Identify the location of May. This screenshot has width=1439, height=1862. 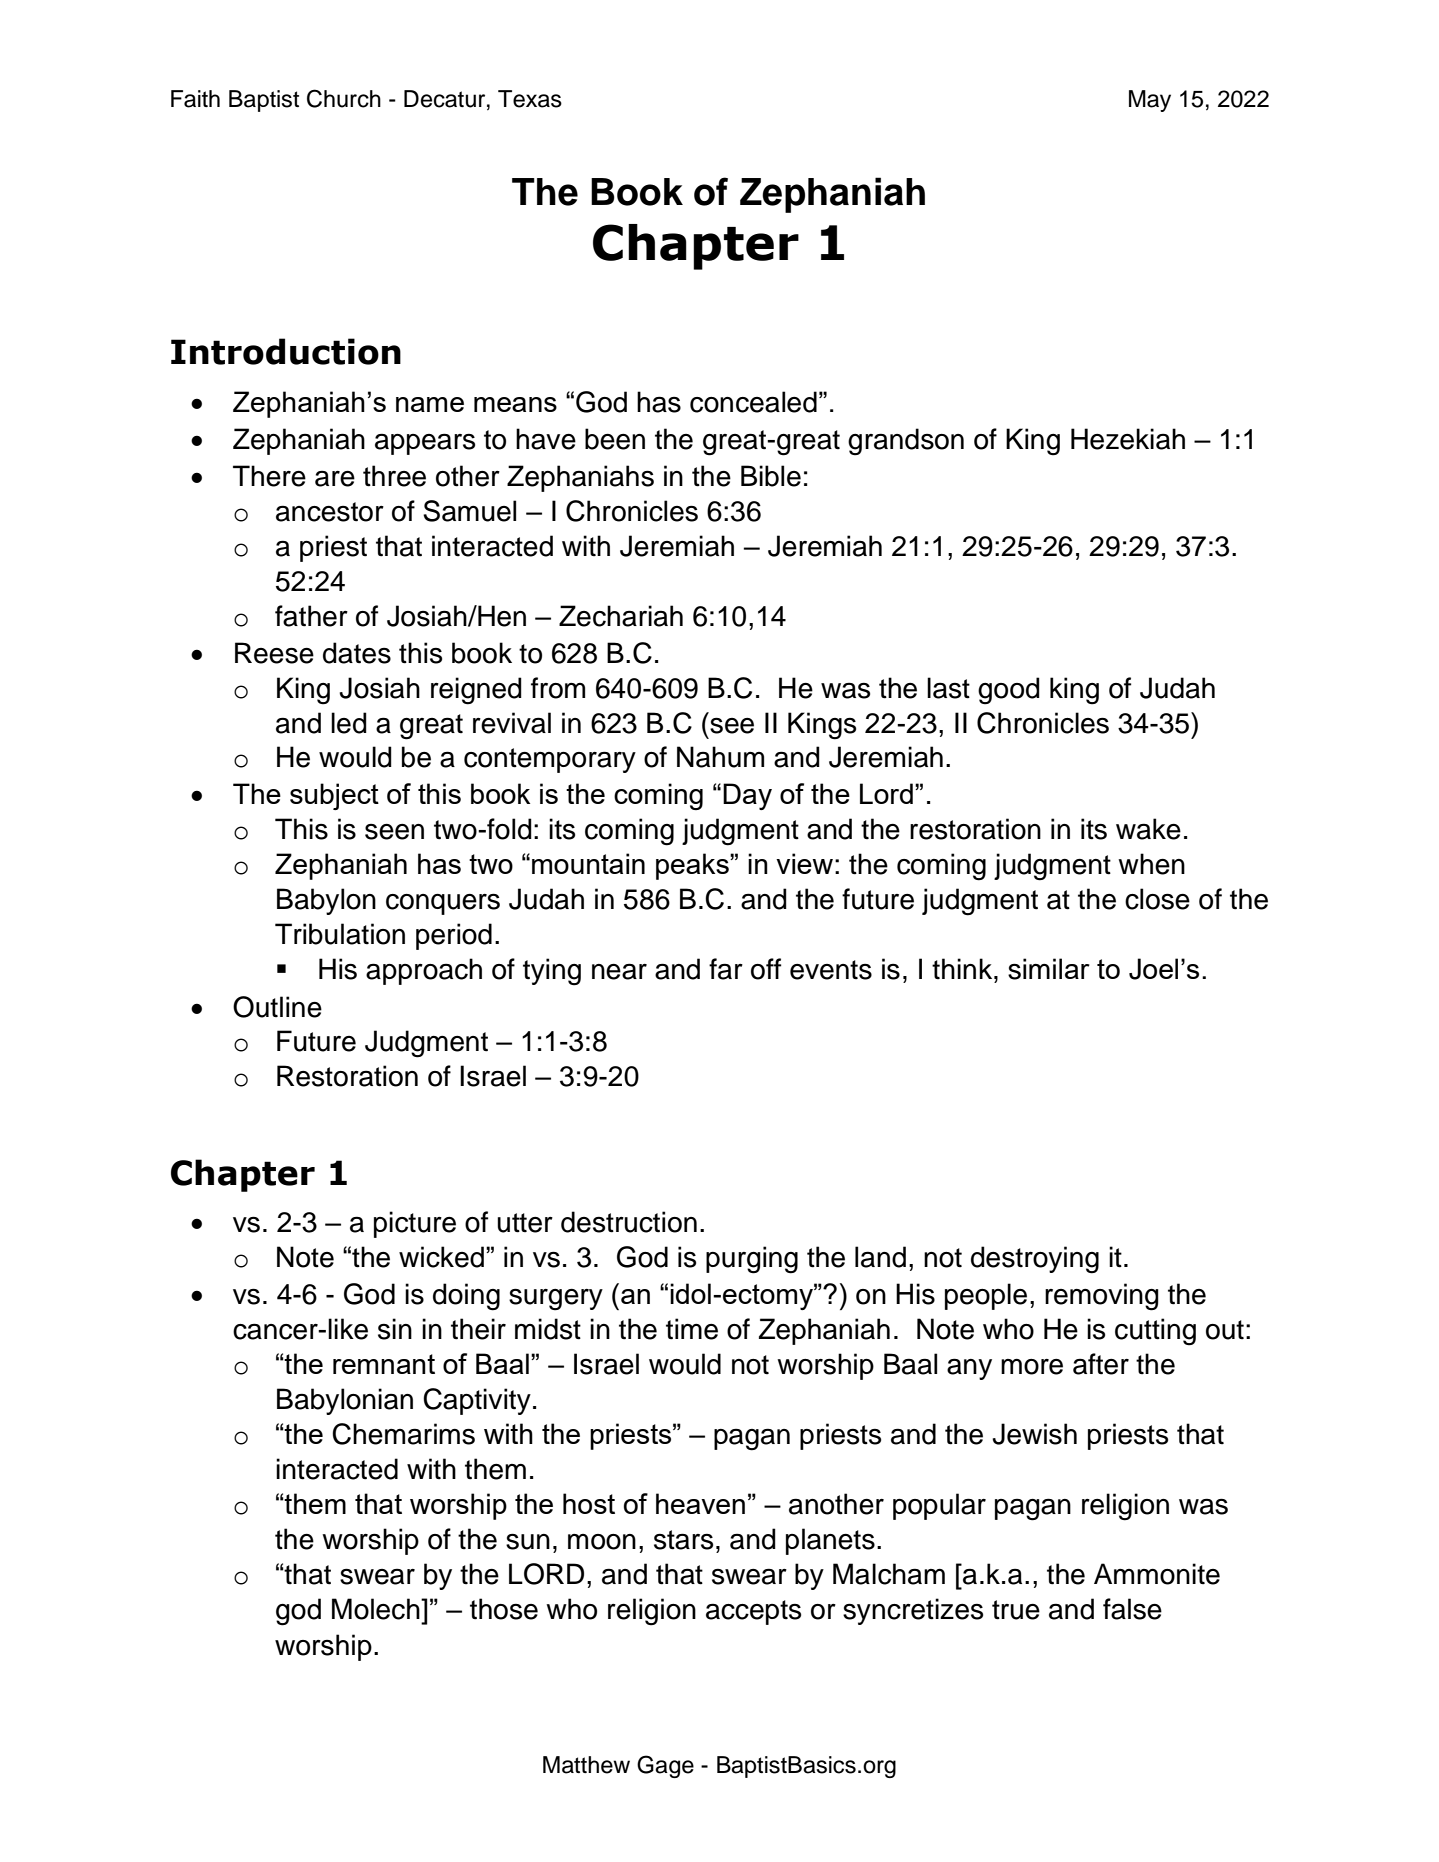
(1150, 101).
